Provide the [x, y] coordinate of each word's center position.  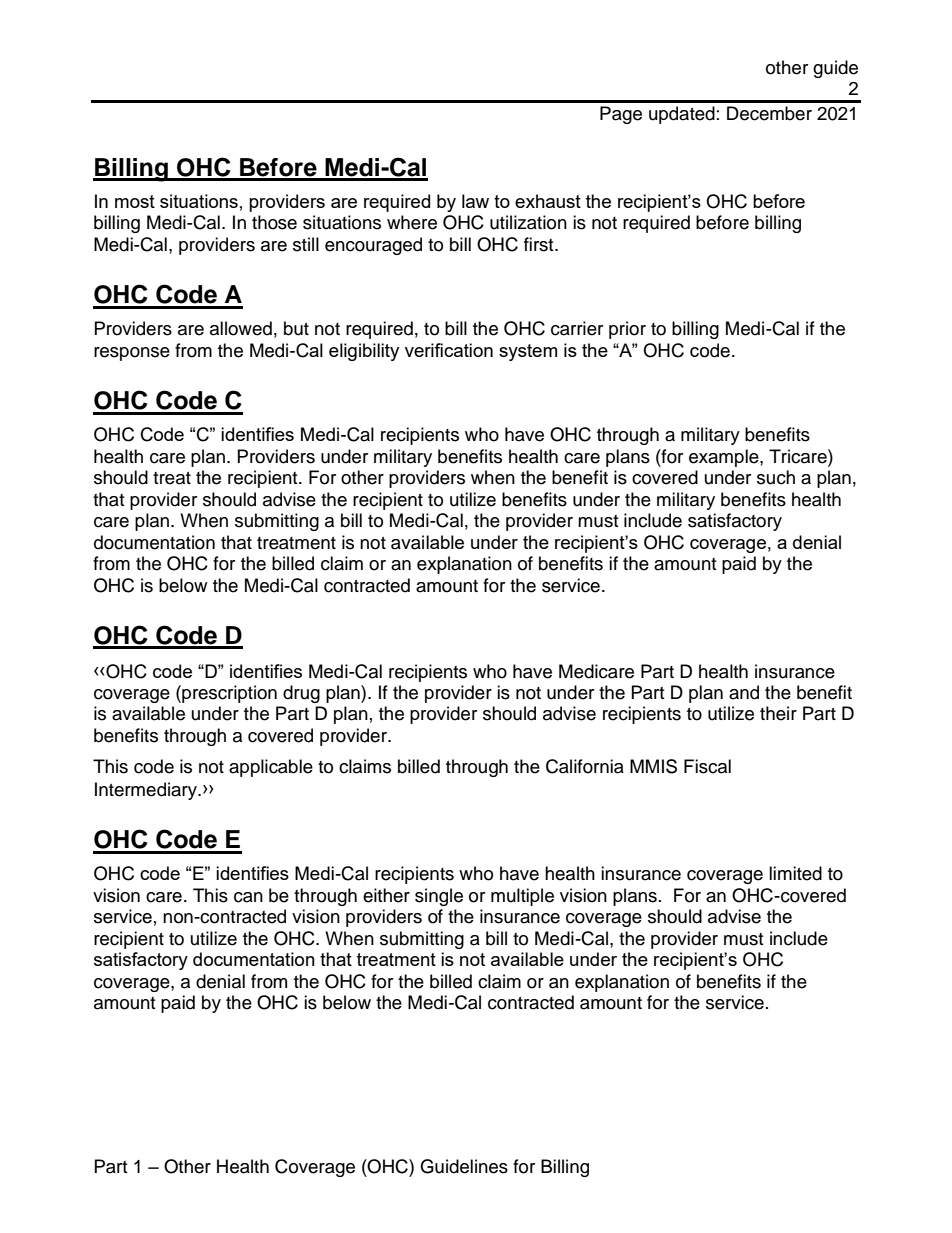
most [135, 201]
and [744, 692]
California [585, 766]
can [248, 897]
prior [627, 330]
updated [682, 115]
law [475, 201]
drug [301, 694]
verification [449, 350]
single [439, 897]
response [132, 354]
